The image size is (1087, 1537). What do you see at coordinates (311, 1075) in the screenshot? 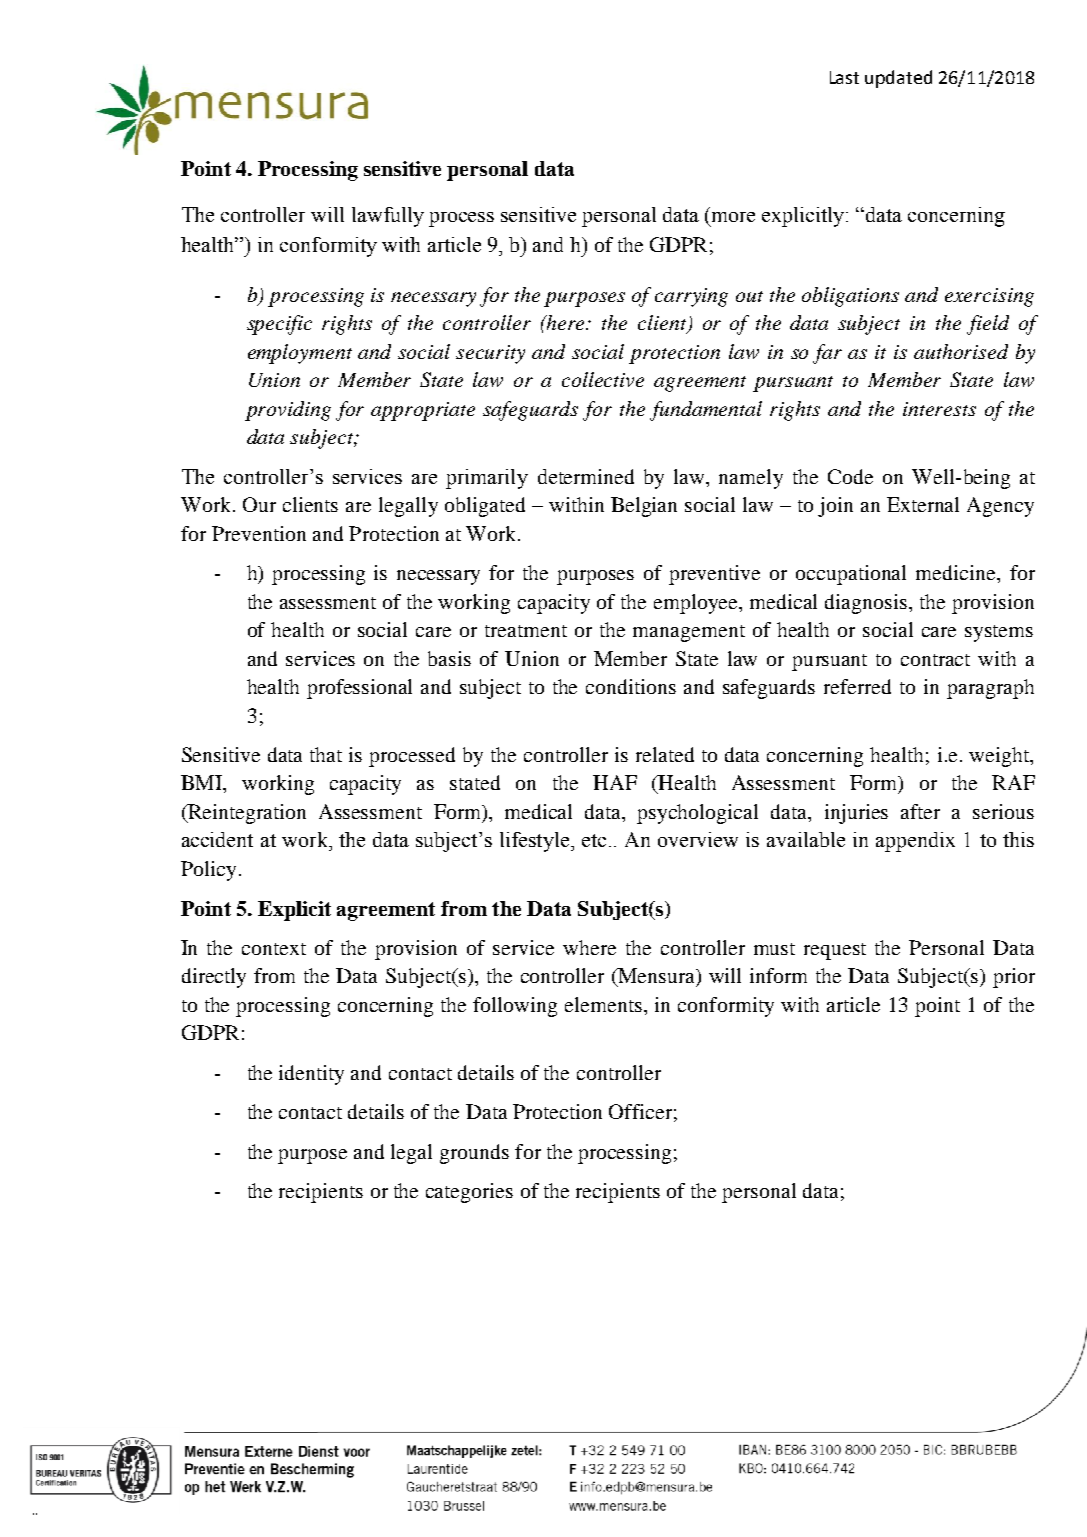
I see `identity` at bounding box center [311, 1075].
